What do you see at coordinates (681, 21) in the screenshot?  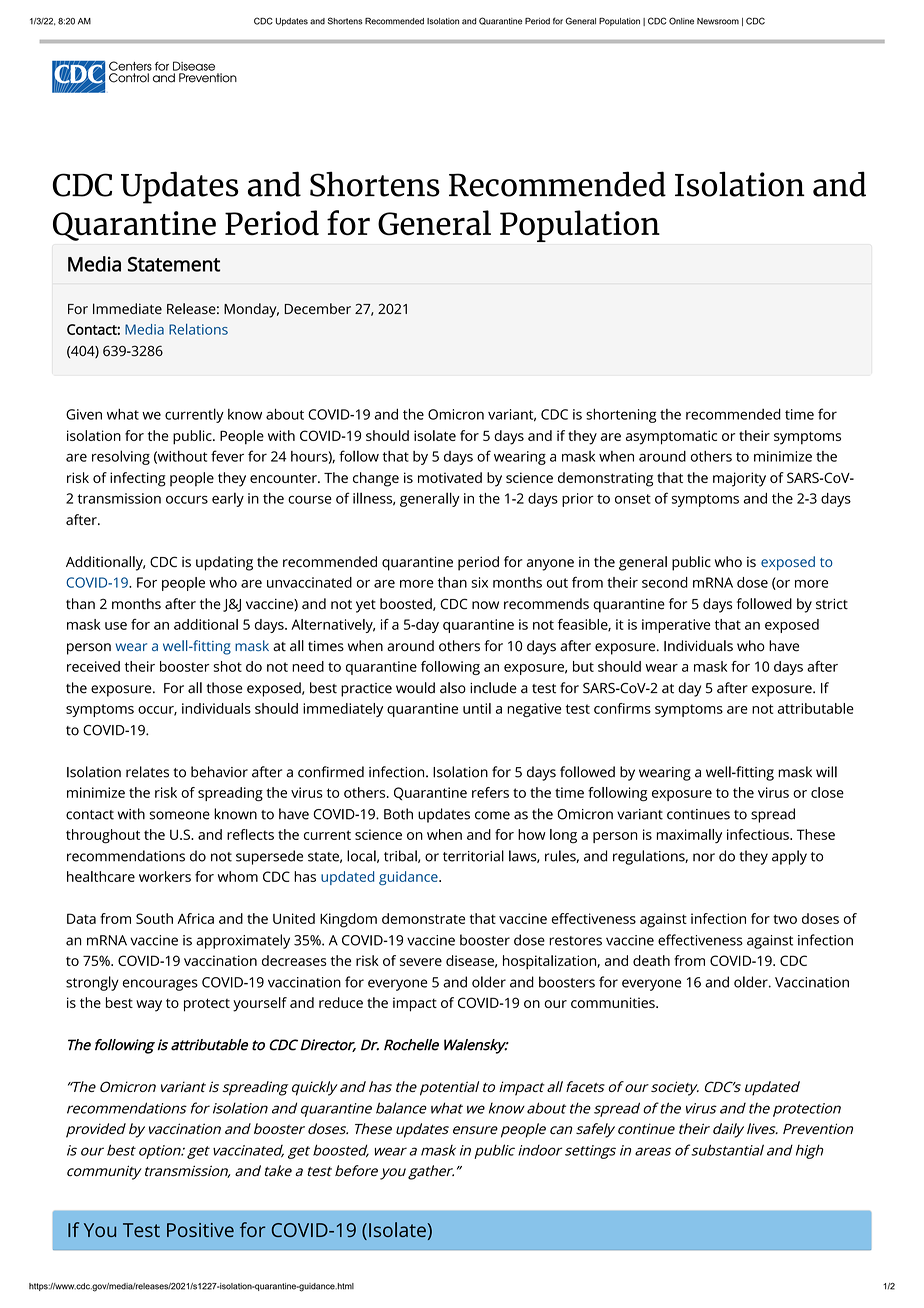 I see `Online` at bounding box center [681, 21].
